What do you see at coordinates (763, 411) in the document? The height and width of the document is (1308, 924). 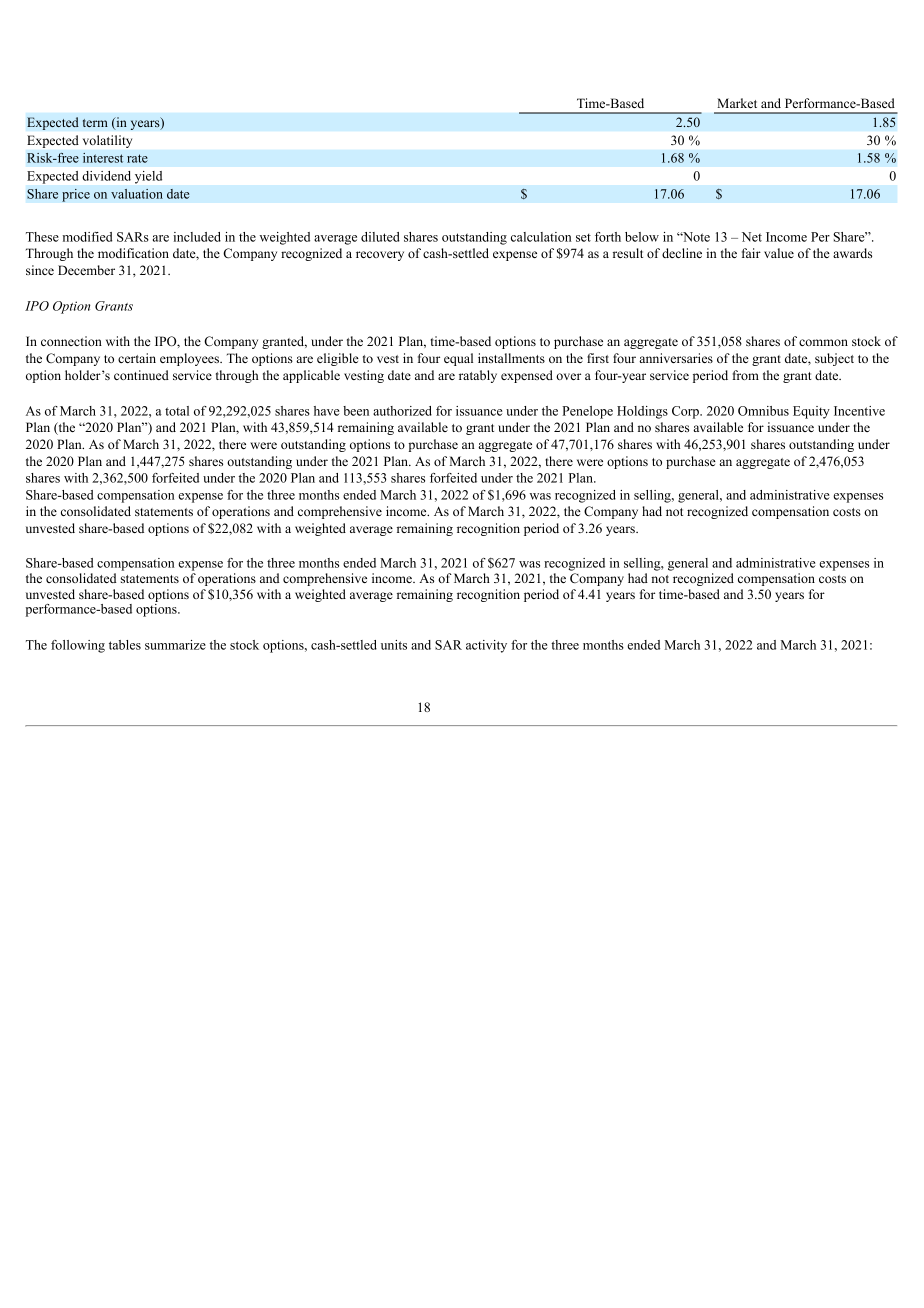 I see `Omnibus` at bounding box center [763, 411].
